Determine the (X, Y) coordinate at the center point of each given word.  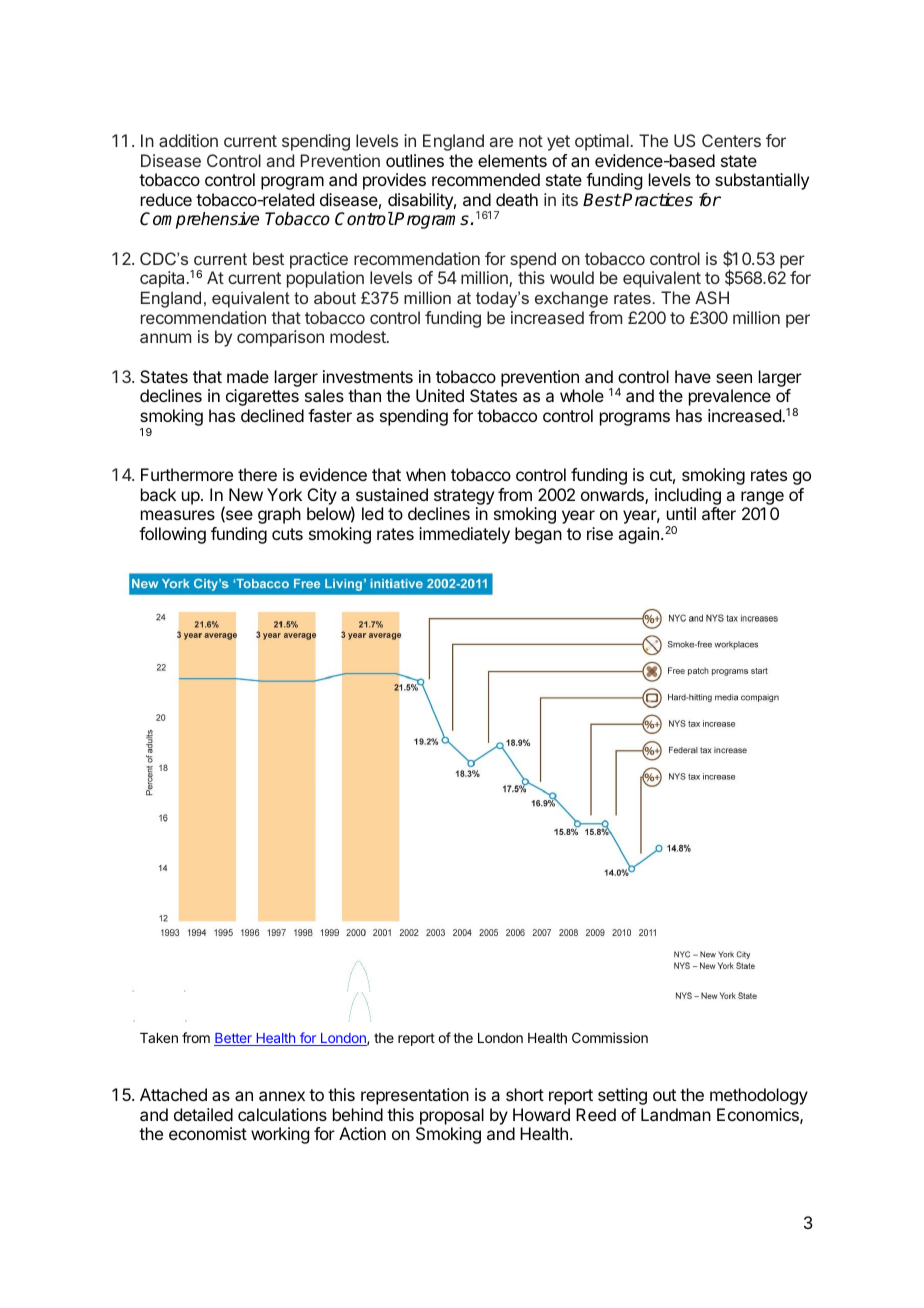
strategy (464, 497)
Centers (731, 140)
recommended (486, 179)
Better (234, 1039)
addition (188, 140)
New (246, 494)
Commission (610, 1037)
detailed (203, 1114)
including (688, 496)
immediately (464, 535)
